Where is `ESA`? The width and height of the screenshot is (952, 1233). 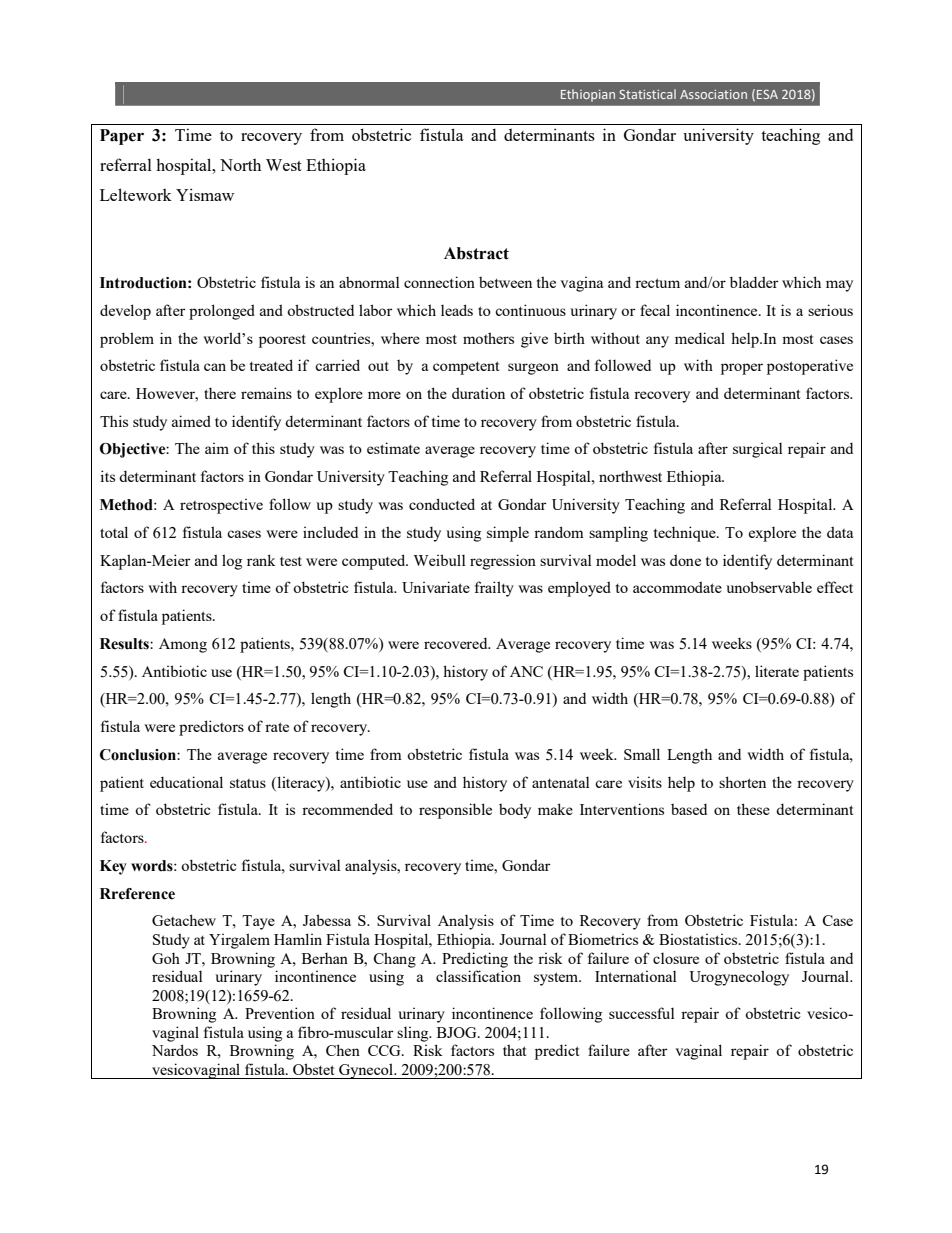
ESA is located at coordinates (767, 94).
